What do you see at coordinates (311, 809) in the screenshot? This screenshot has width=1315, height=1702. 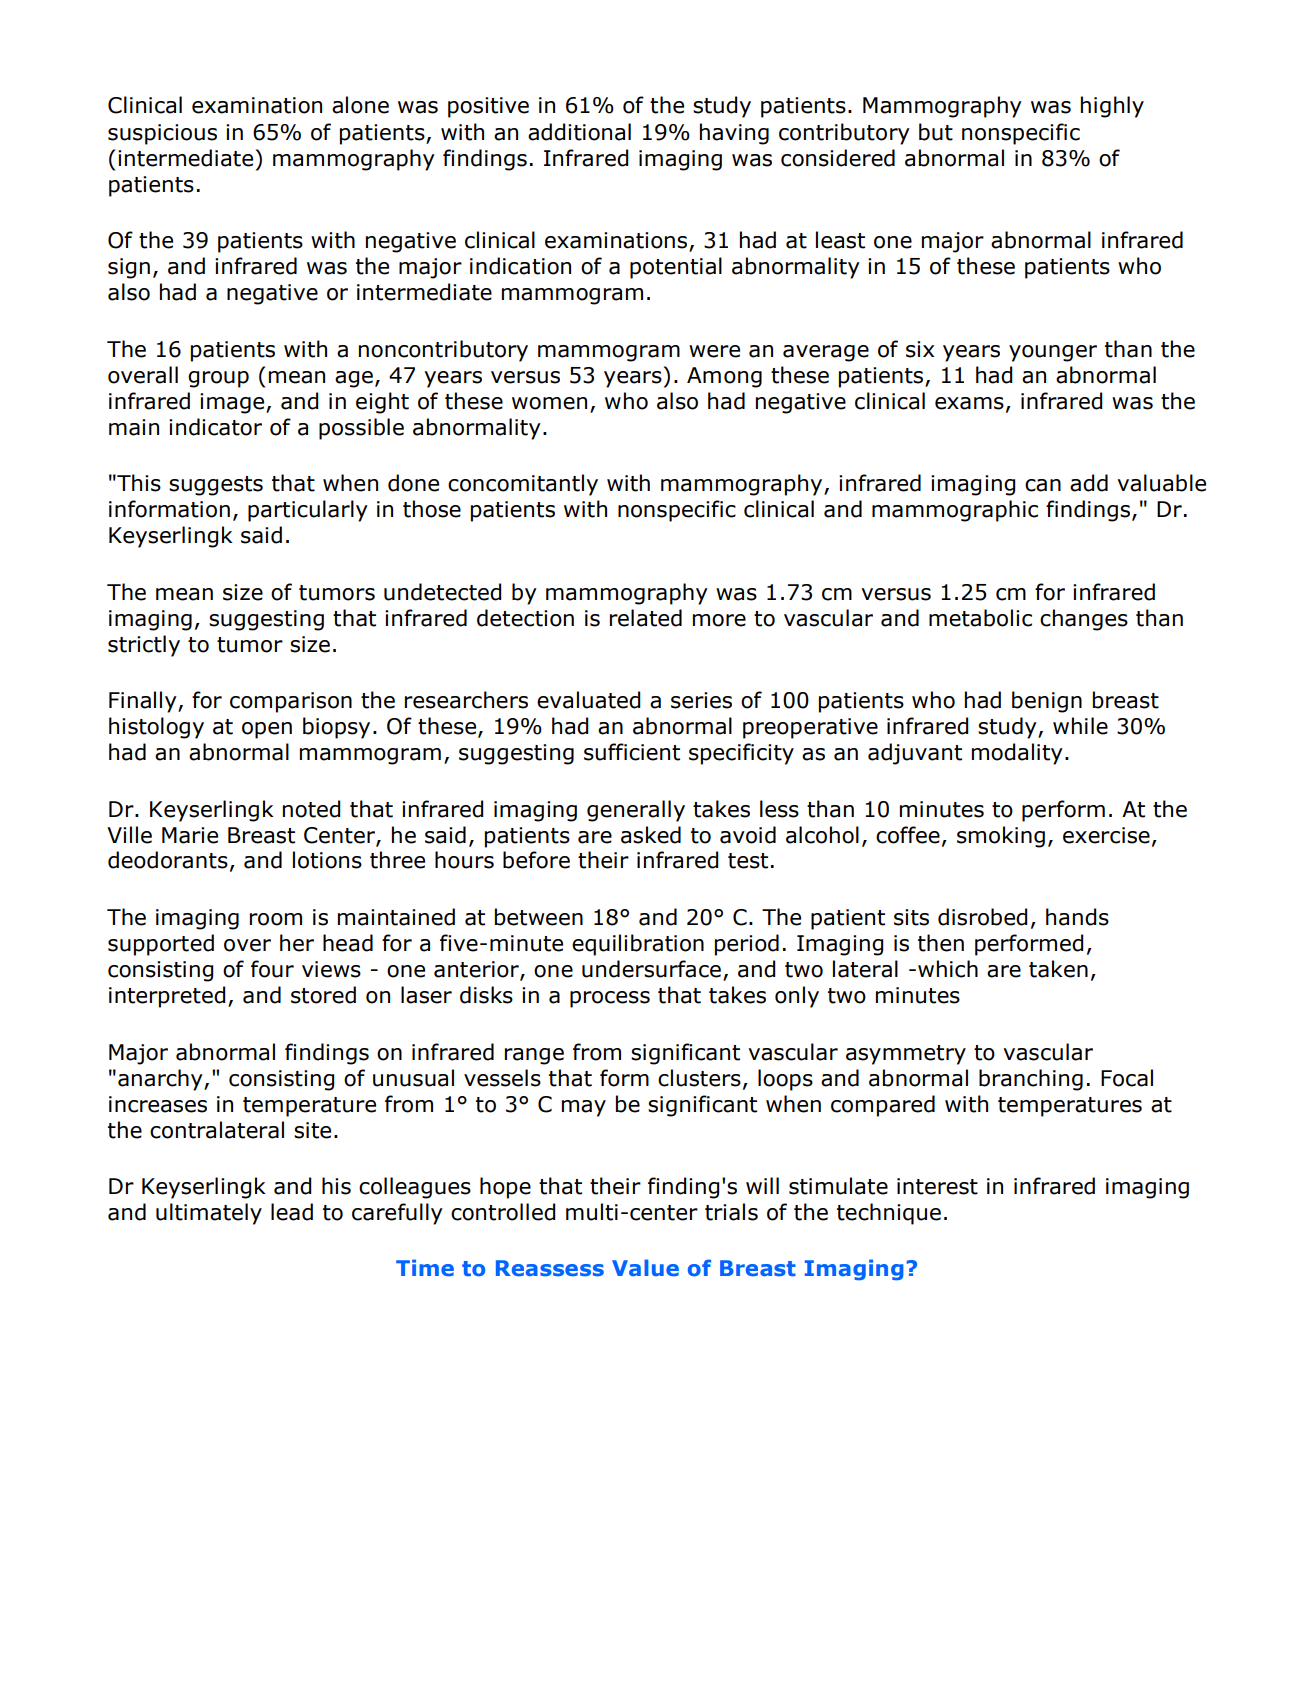 I see `noted` at bounding box center [311, 809].
